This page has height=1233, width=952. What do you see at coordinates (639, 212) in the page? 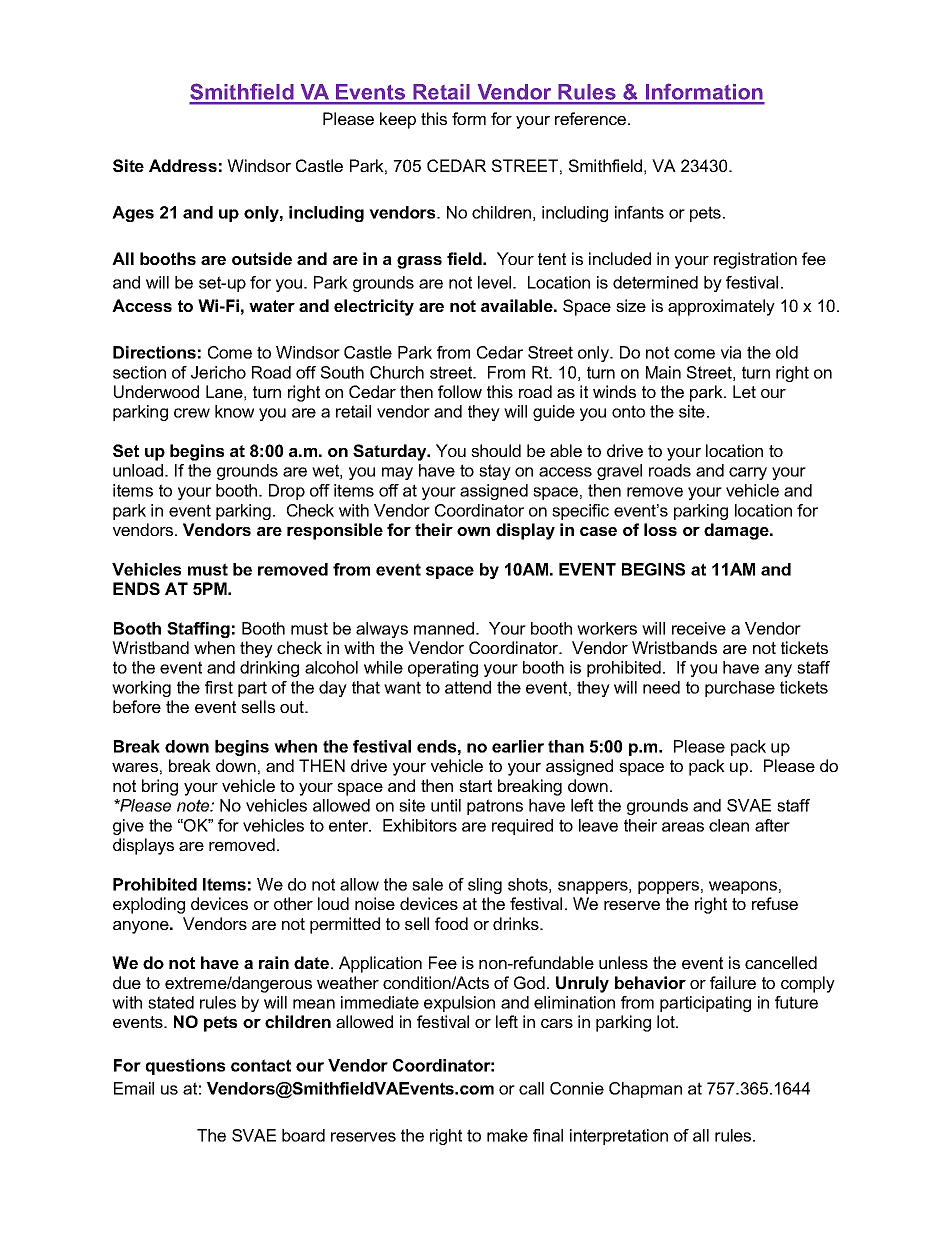
I see `infants` at bounding box center [639, 212].
